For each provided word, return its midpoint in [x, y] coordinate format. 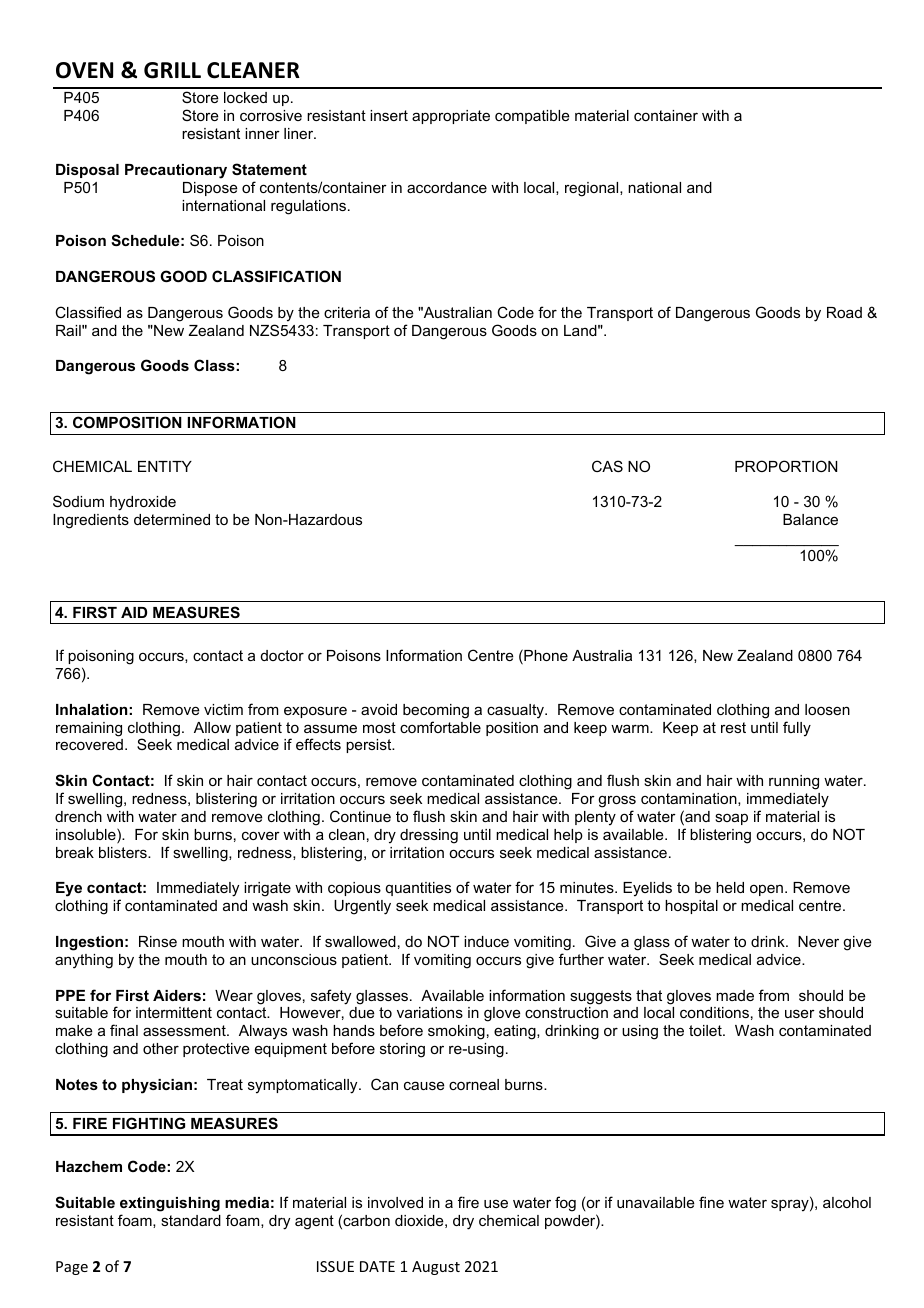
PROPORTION [786, 466]
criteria [347, 312]
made [735, 995]
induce [486, 941]
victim [223, 709]
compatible [532, 117]
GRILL [172, 70]
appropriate [451, 117]
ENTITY [165, 466]
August [436, 1268]
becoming [436, 711]
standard [191, 1220]
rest [733, 727]
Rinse [158, 941]
